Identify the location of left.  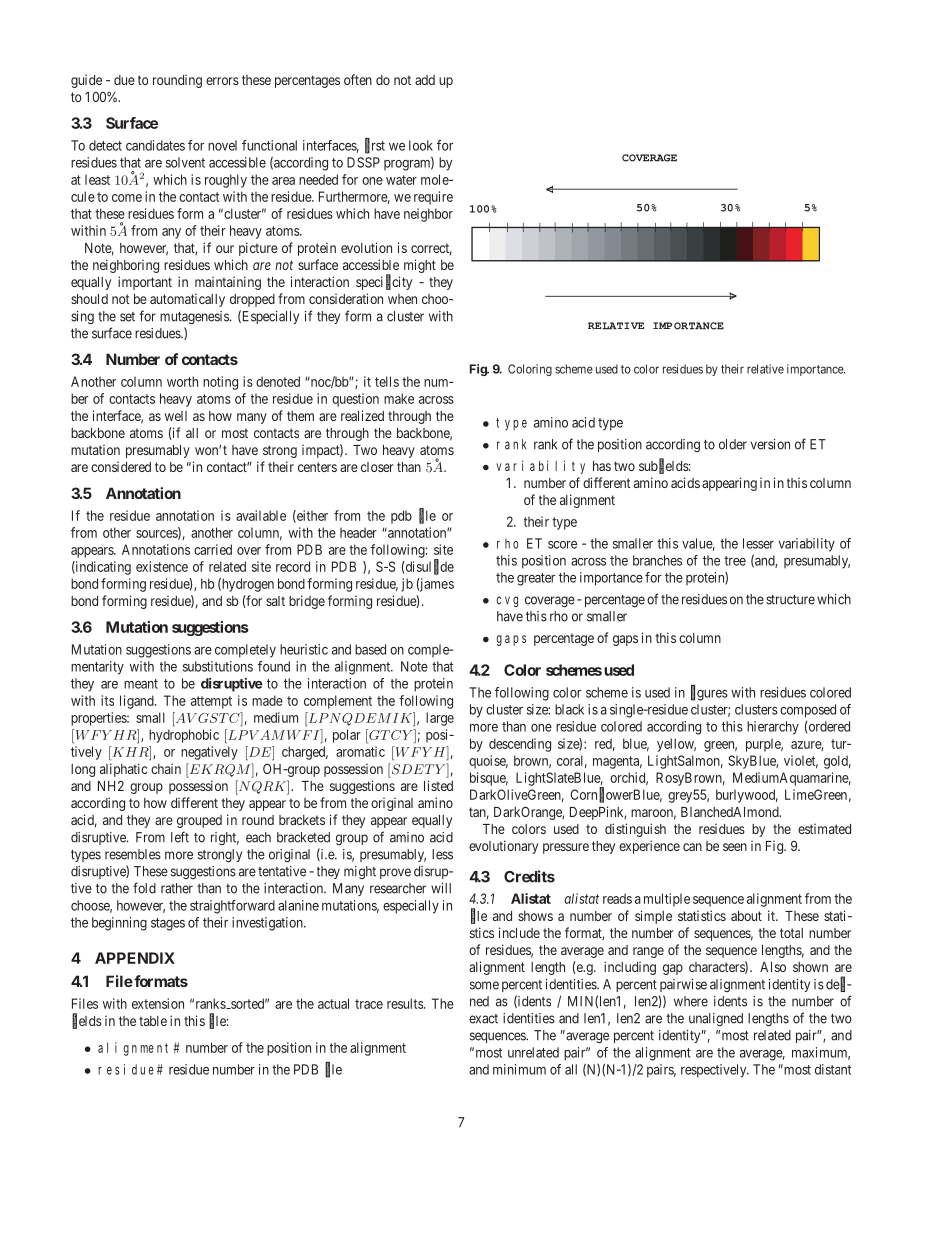
(180, 837).
